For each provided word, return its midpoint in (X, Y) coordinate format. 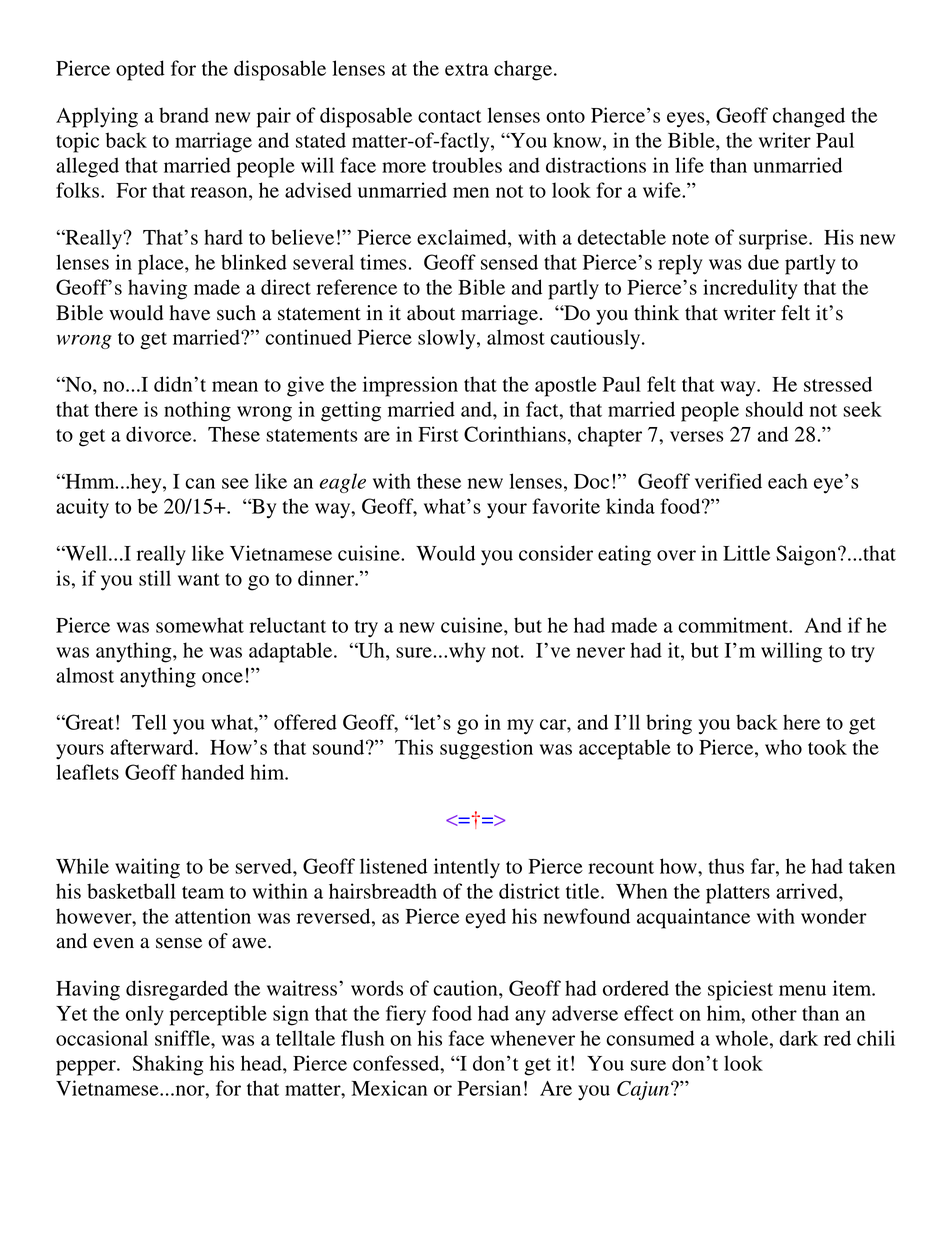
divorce (160, 434)
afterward (153, 747)
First (438, 434)
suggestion (486, 749)
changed (809, 117)
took (827, 747)
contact (450, 116)
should (774, 409)
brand (184, 115)
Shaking (168, 1065)
